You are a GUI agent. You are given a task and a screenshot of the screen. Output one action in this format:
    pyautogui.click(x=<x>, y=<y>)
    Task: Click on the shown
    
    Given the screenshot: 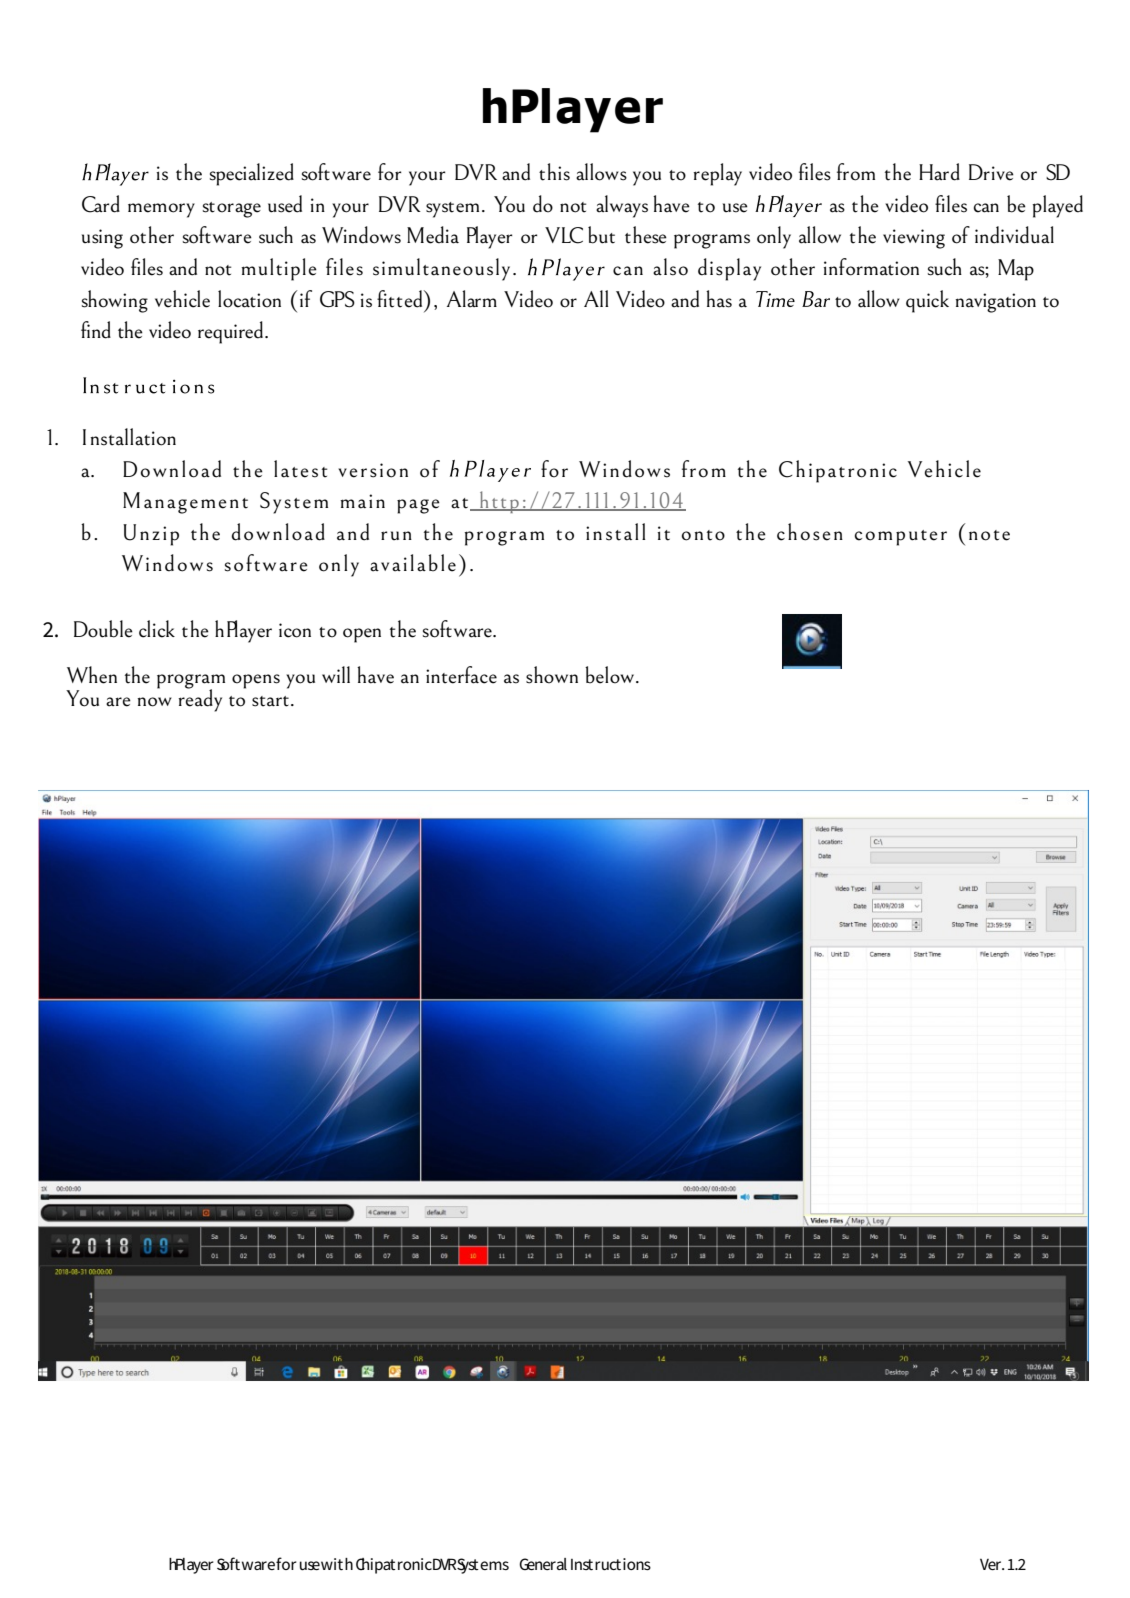 What is the action you would take?
    pyautogui.click(x=552, y=675)
